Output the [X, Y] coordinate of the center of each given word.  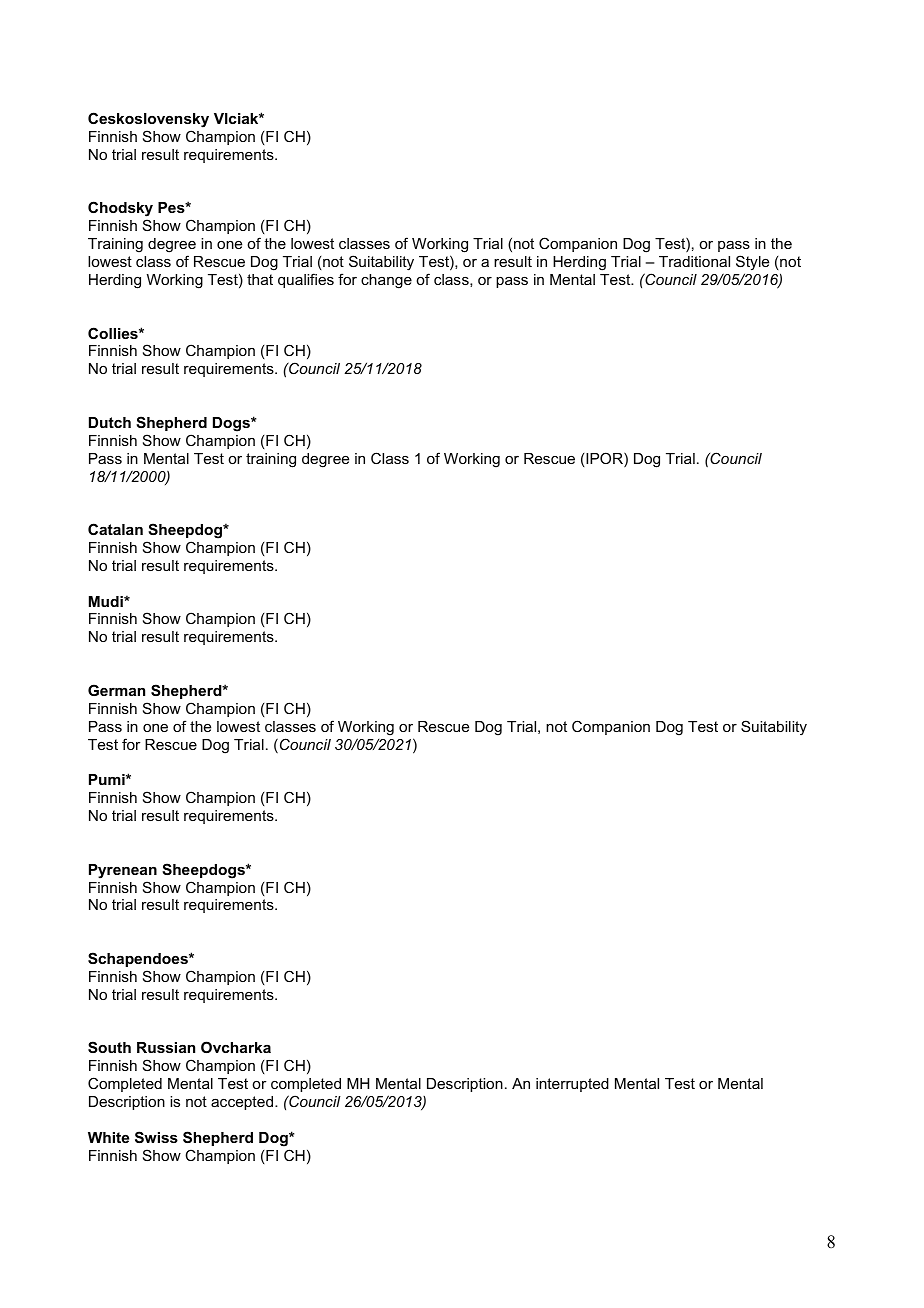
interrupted [572, 1085]
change [386, 281]
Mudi [107, 601]
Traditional [694, 261]
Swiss [156, 1137]
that [260, 279]
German [116, 690]
